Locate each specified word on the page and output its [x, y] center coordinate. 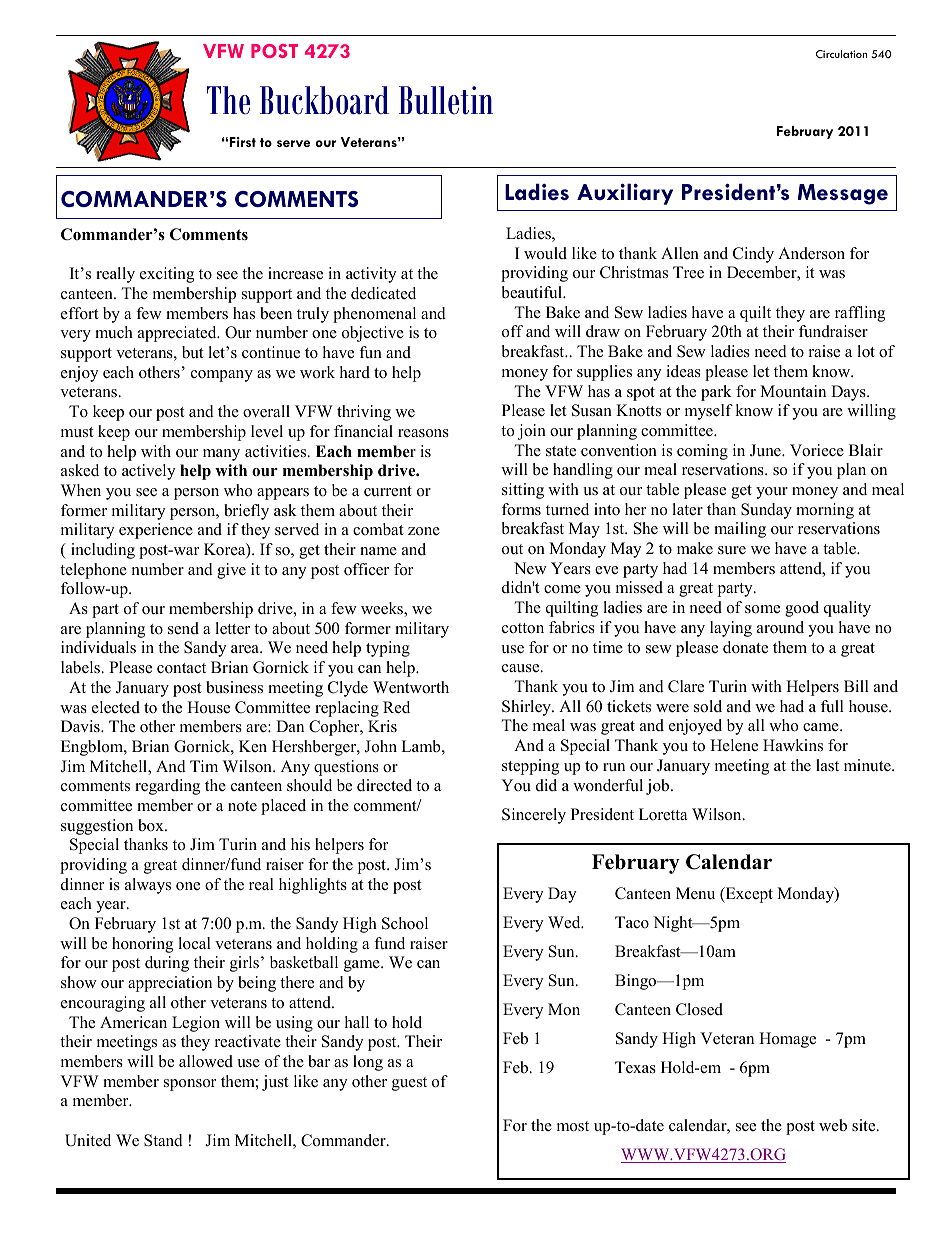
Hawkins [793, 745]
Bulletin [446, 100]
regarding [167, 787]
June [766, 450]
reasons [423, 433]
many [221, 455]
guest [409, 1084]
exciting [167, 275]
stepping [530, 767]
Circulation [841, 54]
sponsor [190, 1085]
